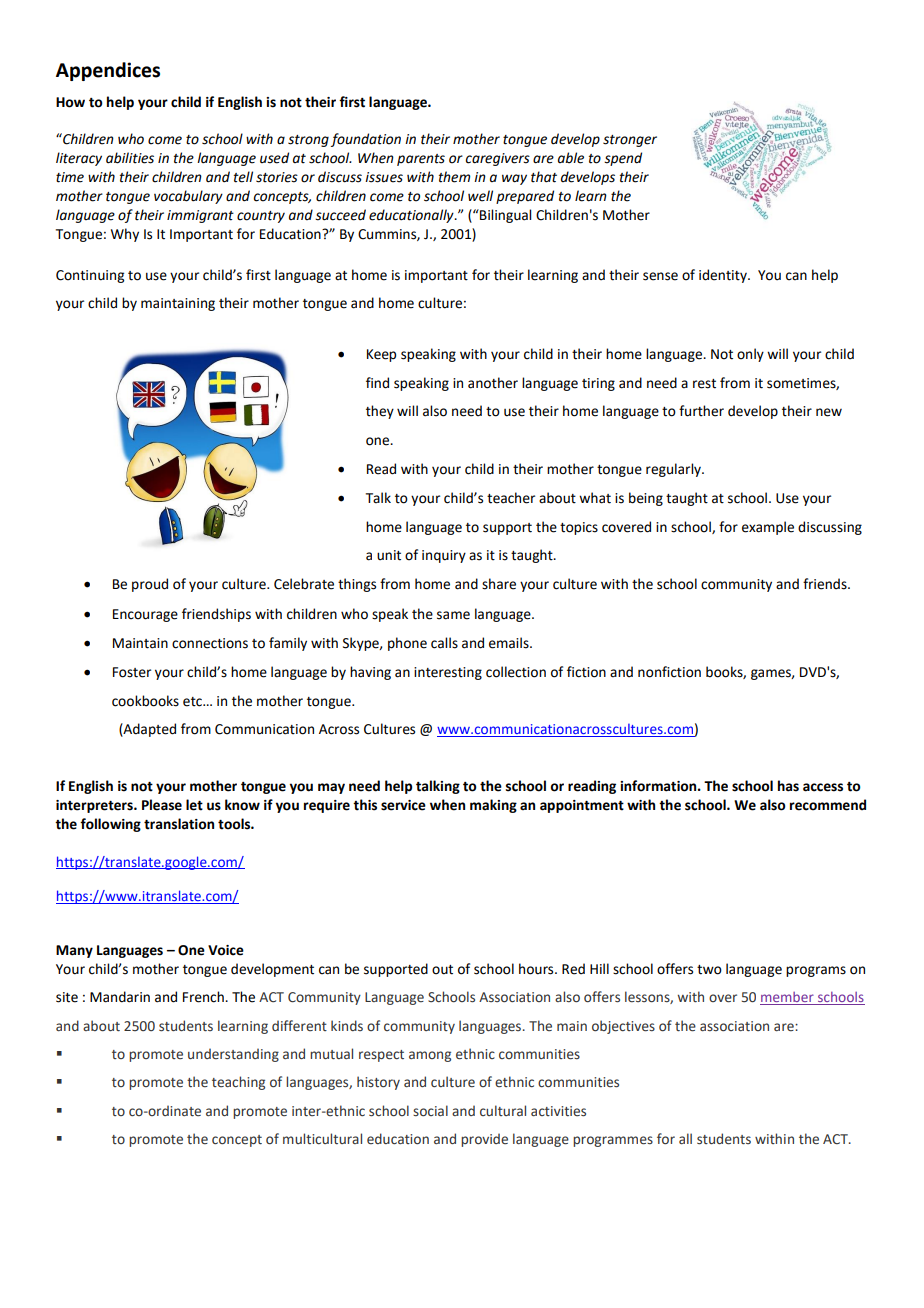 Image resolution: width=924 pixels, height=1308 pixels. What do you see at coordinates (145, 615) in the screenshot?
I see `Encourage` at bounding box center [145, 615].
